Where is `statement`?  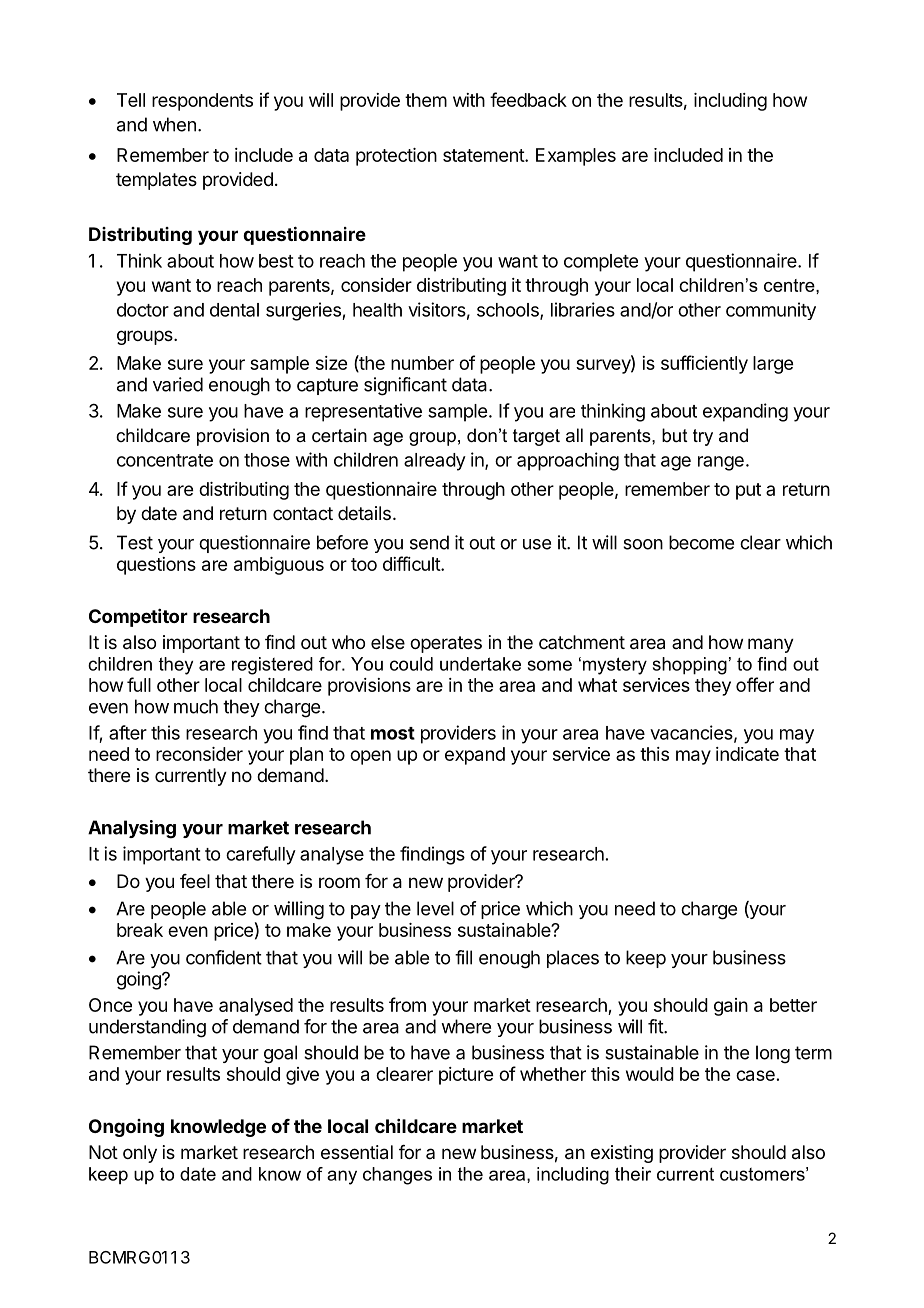
statement is located at coordinates (484, 155).
